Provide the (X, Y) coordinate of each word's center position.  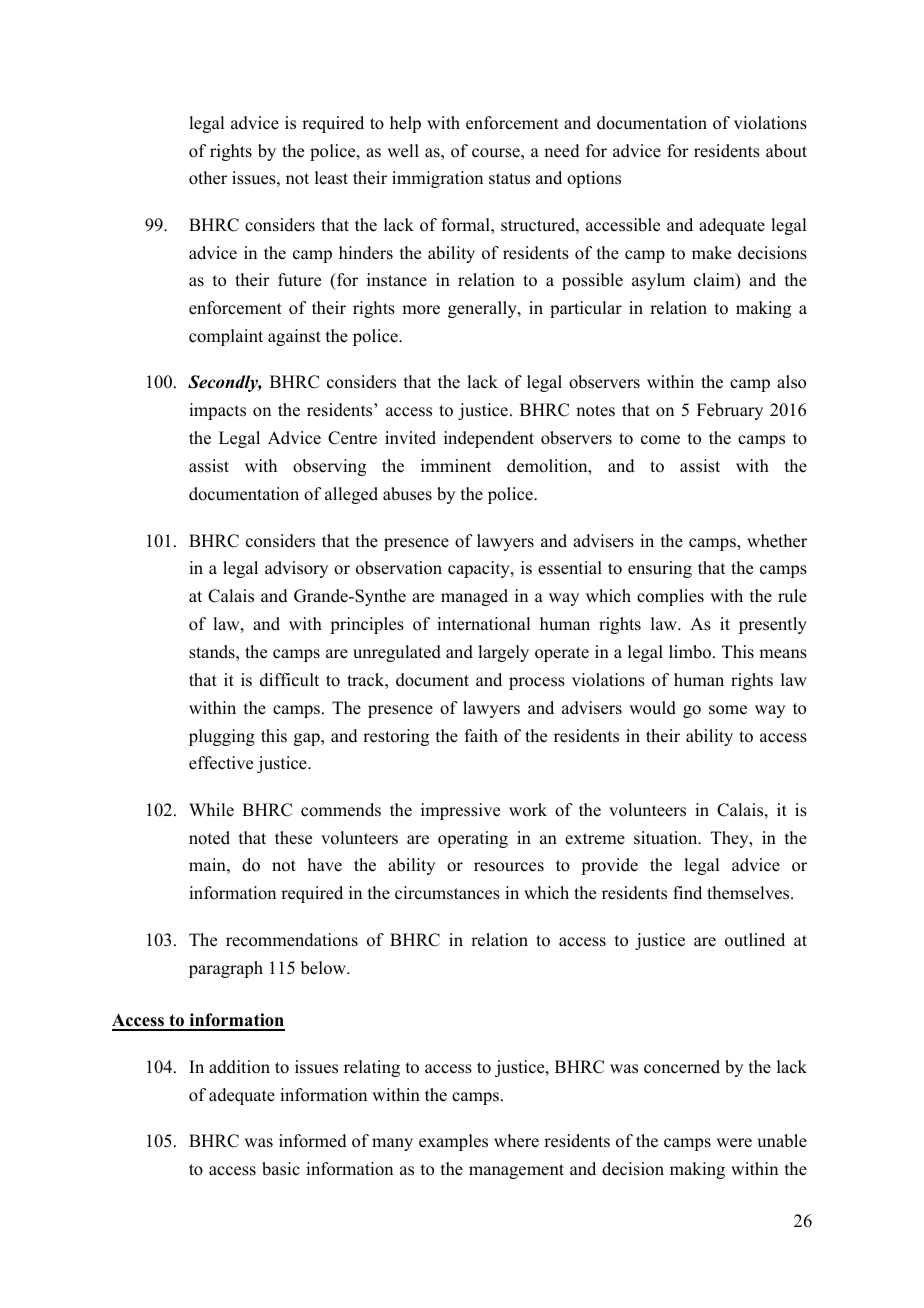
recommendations (292, 940)
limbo (691, 652)
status (509, 179)
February (730, 411)
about (786, 151)
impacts (217, 411)
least (331, 178)
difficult (289, 680)
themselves (749, 893)
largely (503, 653)
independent (489, 439)
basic (281, 1169)
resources (509, 867)
